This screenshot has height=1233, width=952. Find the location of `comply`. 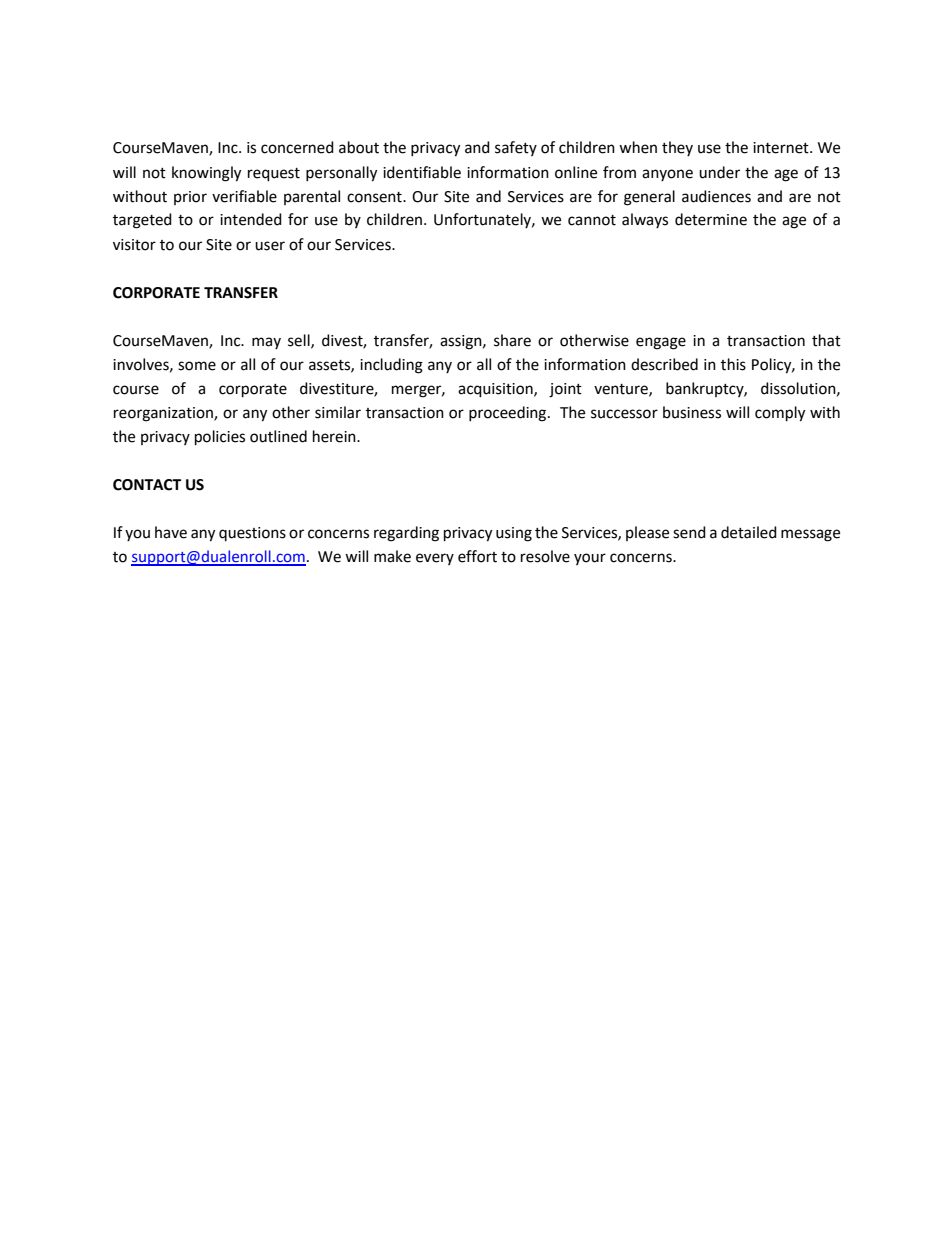

comply is located at coordinates (780, 414).
